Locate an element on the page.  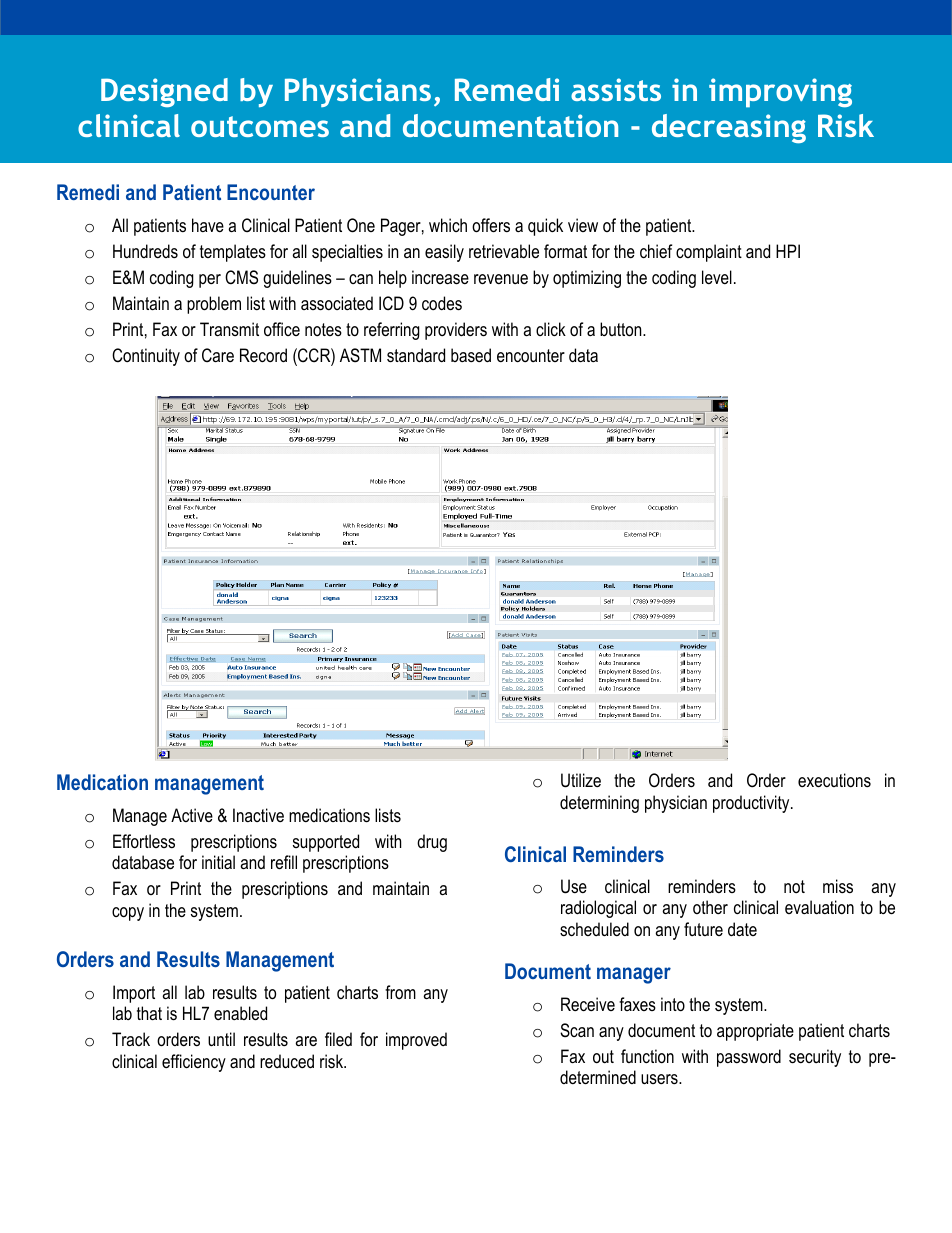
improved is located at coordinates (416, 1041).
